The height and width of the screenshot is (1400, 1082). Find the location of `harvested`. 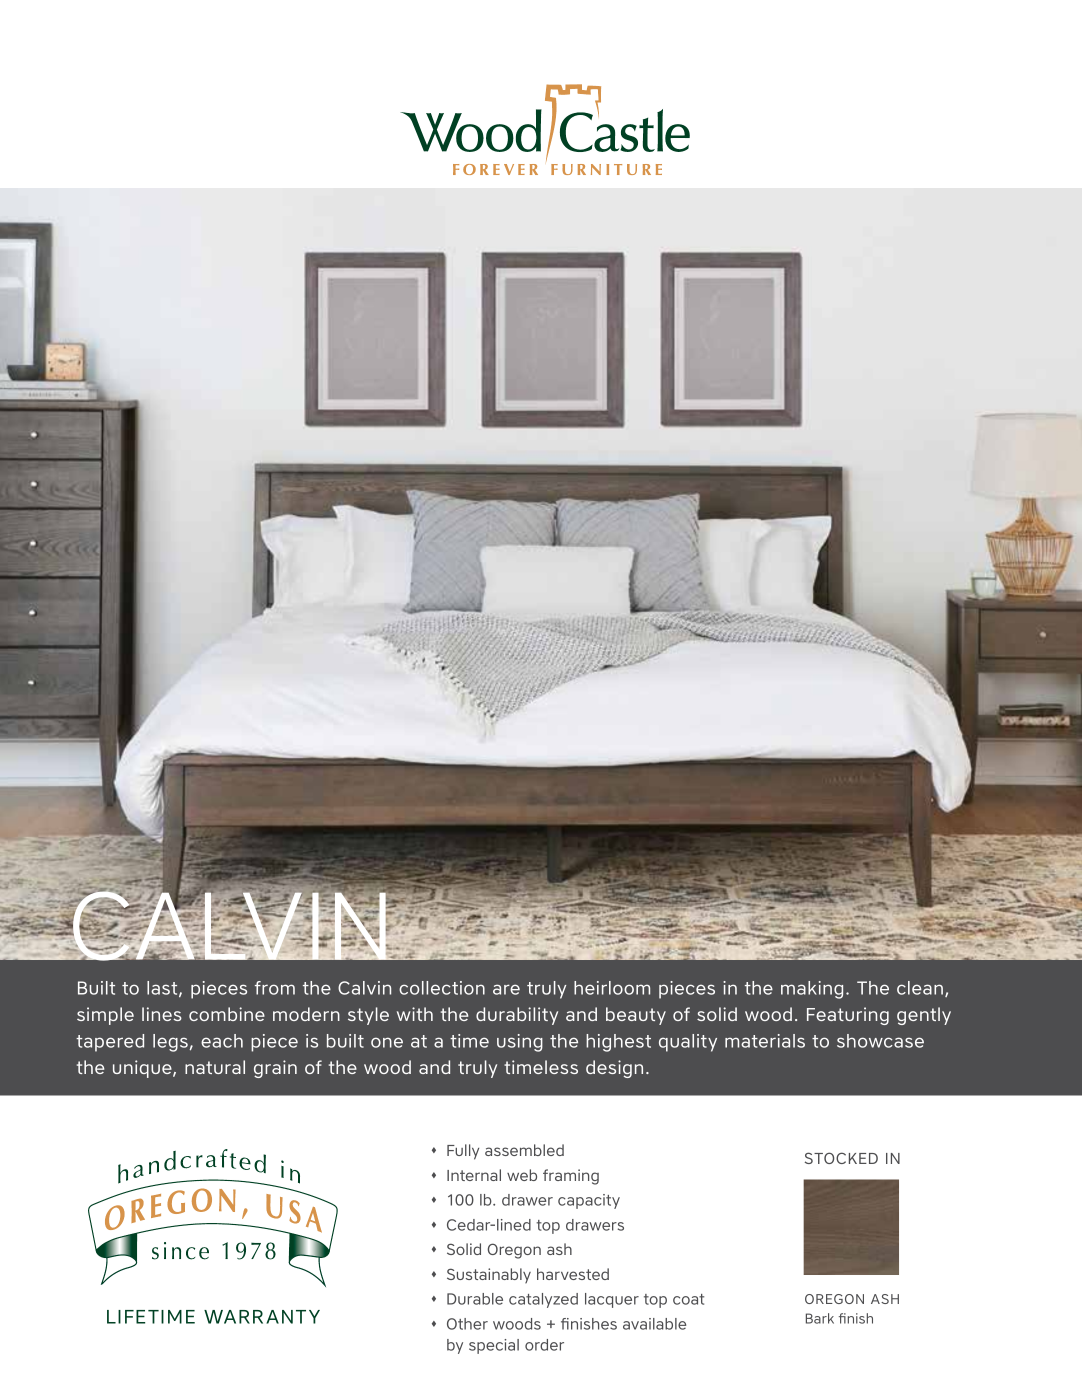

harvested is located at coordinates (573, 1274).
